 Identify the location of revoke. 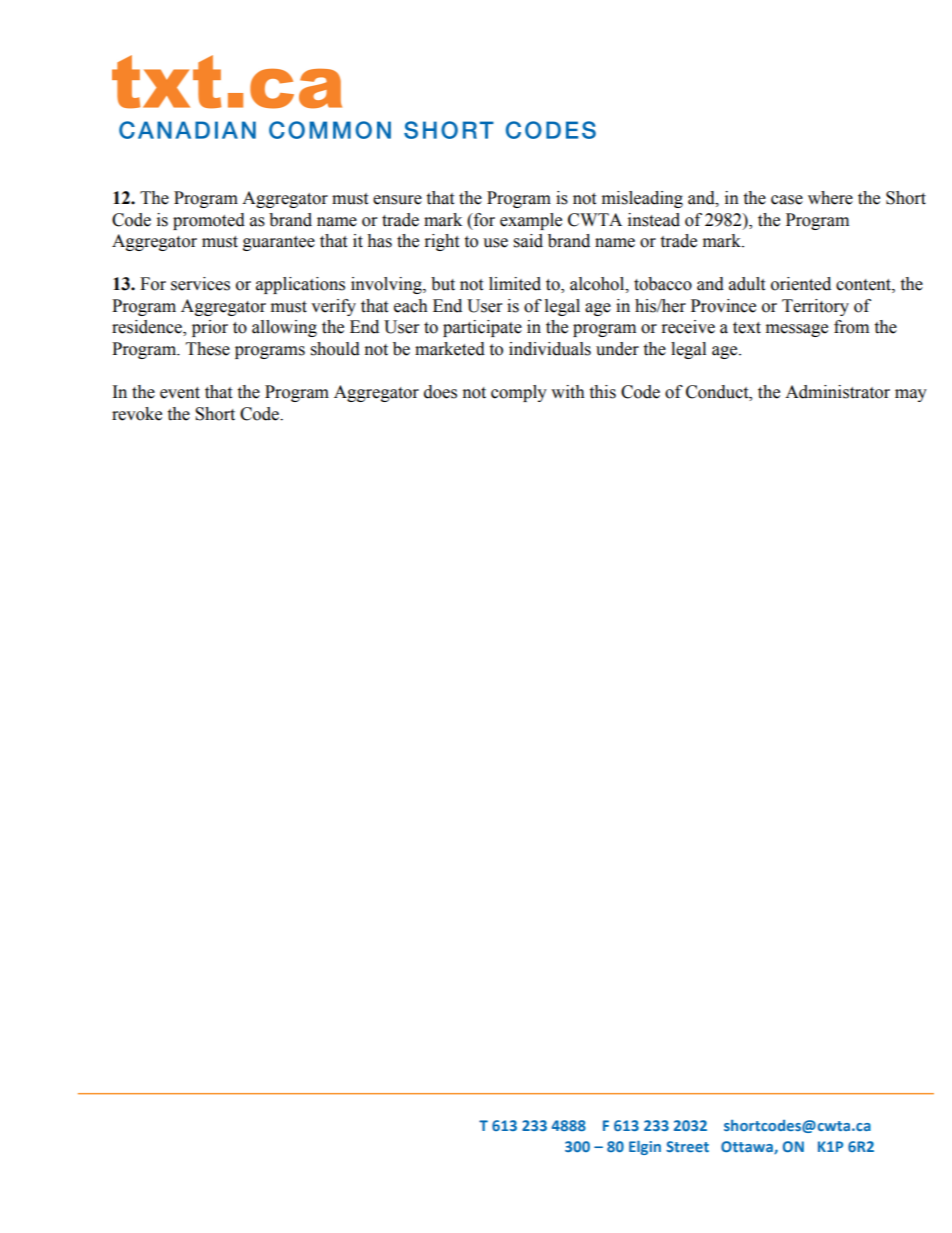
(137, 414).
